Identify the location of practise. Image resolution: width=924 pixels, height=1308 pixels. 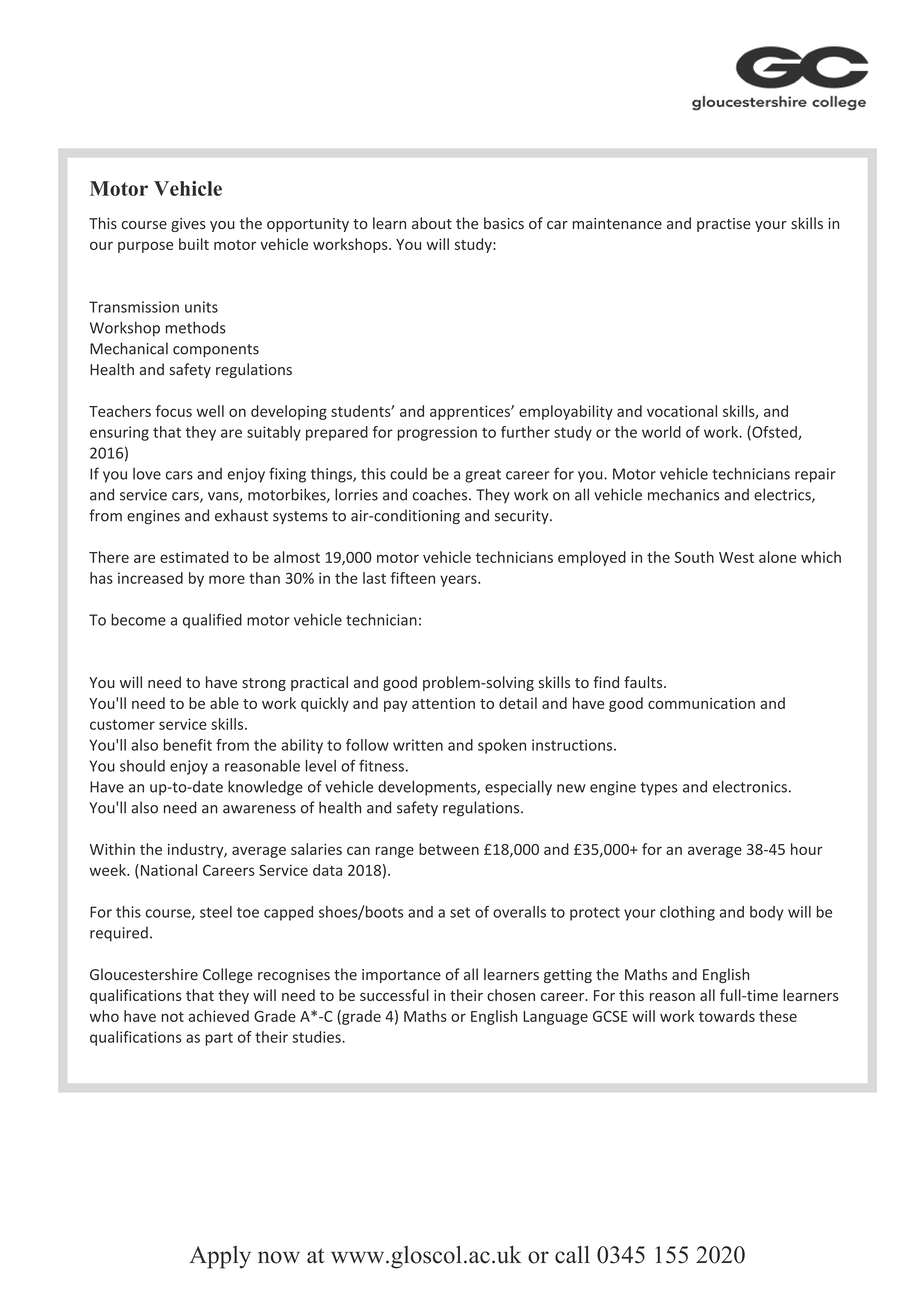
(724, 225).
